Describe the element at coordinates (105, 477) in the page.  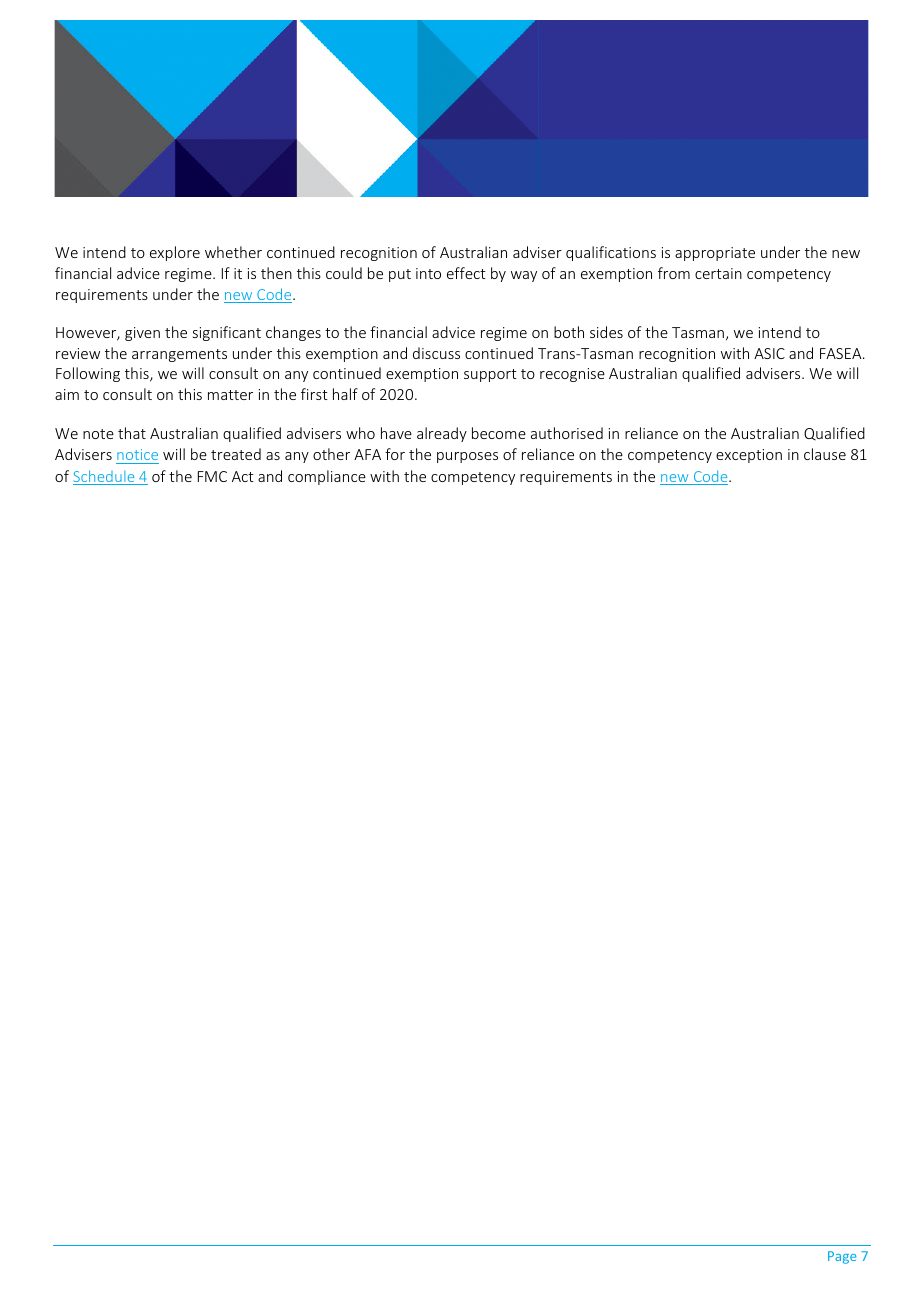
I see `Schedule` at that location.
